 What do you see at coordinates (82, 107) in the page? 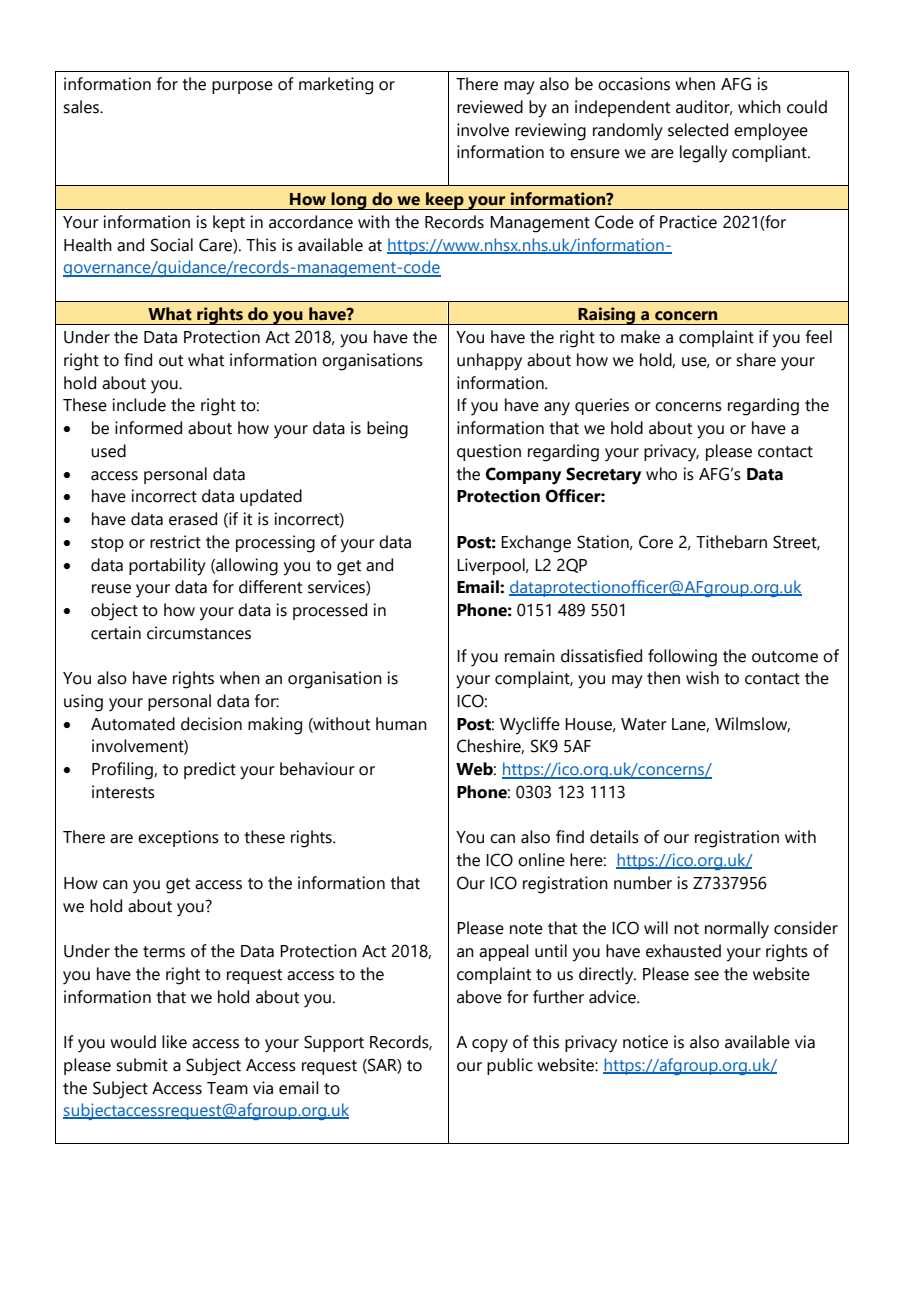
I see `sales` at bounding box center [82, 107].
